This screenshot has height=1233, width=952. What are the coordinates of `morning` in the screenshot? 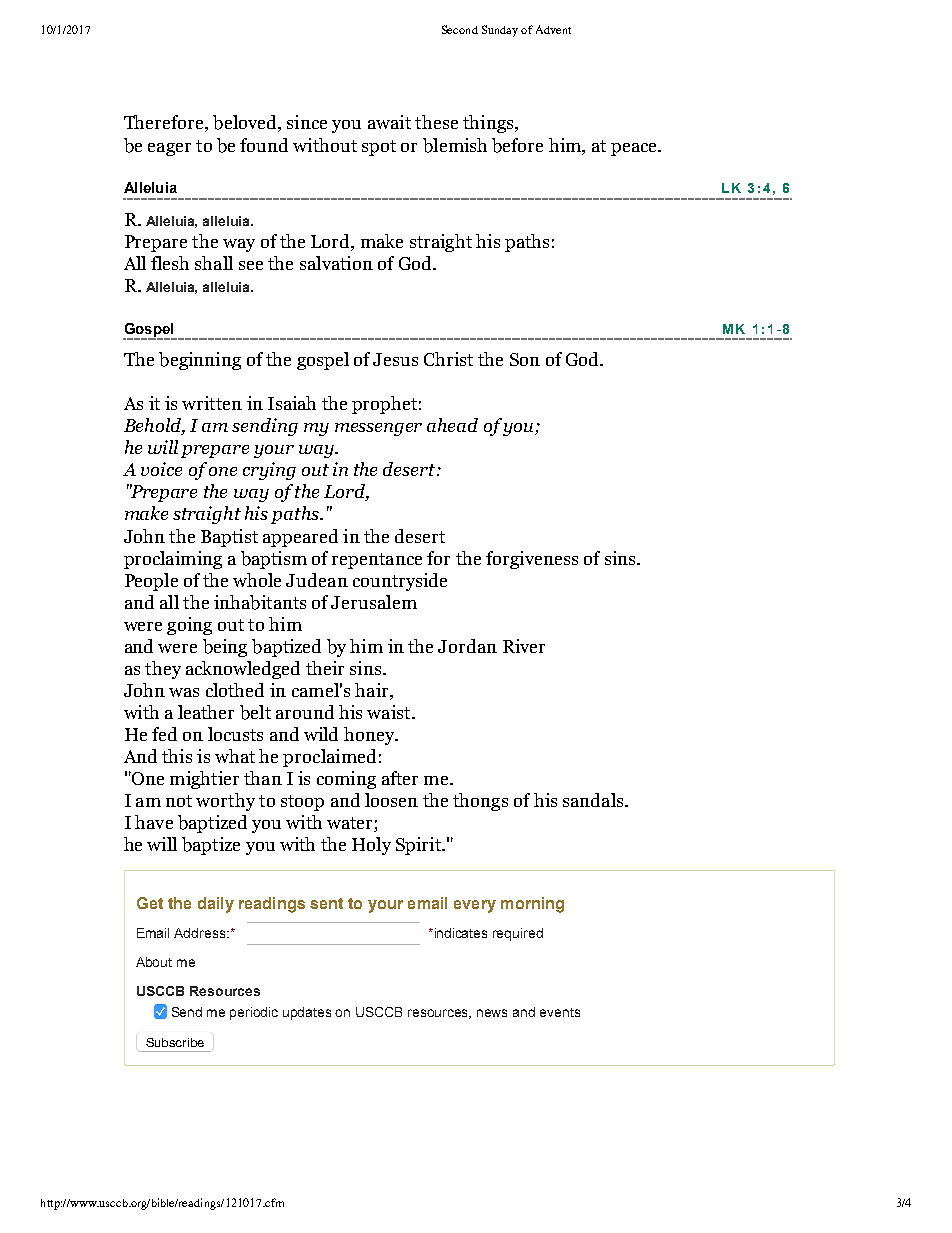 It's located at (532, 905).
